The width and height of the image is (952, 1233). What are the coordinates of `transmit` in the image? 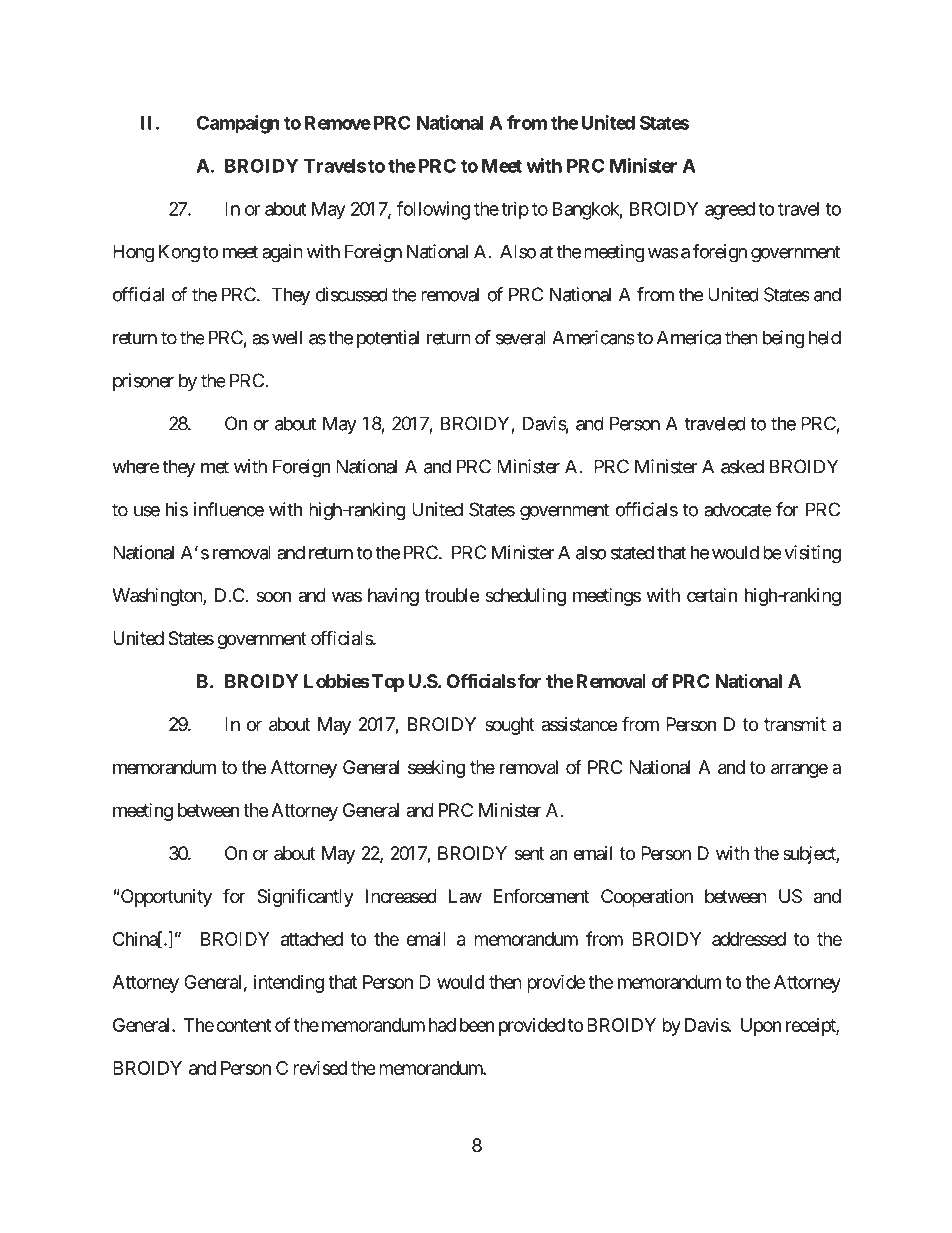 It's located at (795, 724).
